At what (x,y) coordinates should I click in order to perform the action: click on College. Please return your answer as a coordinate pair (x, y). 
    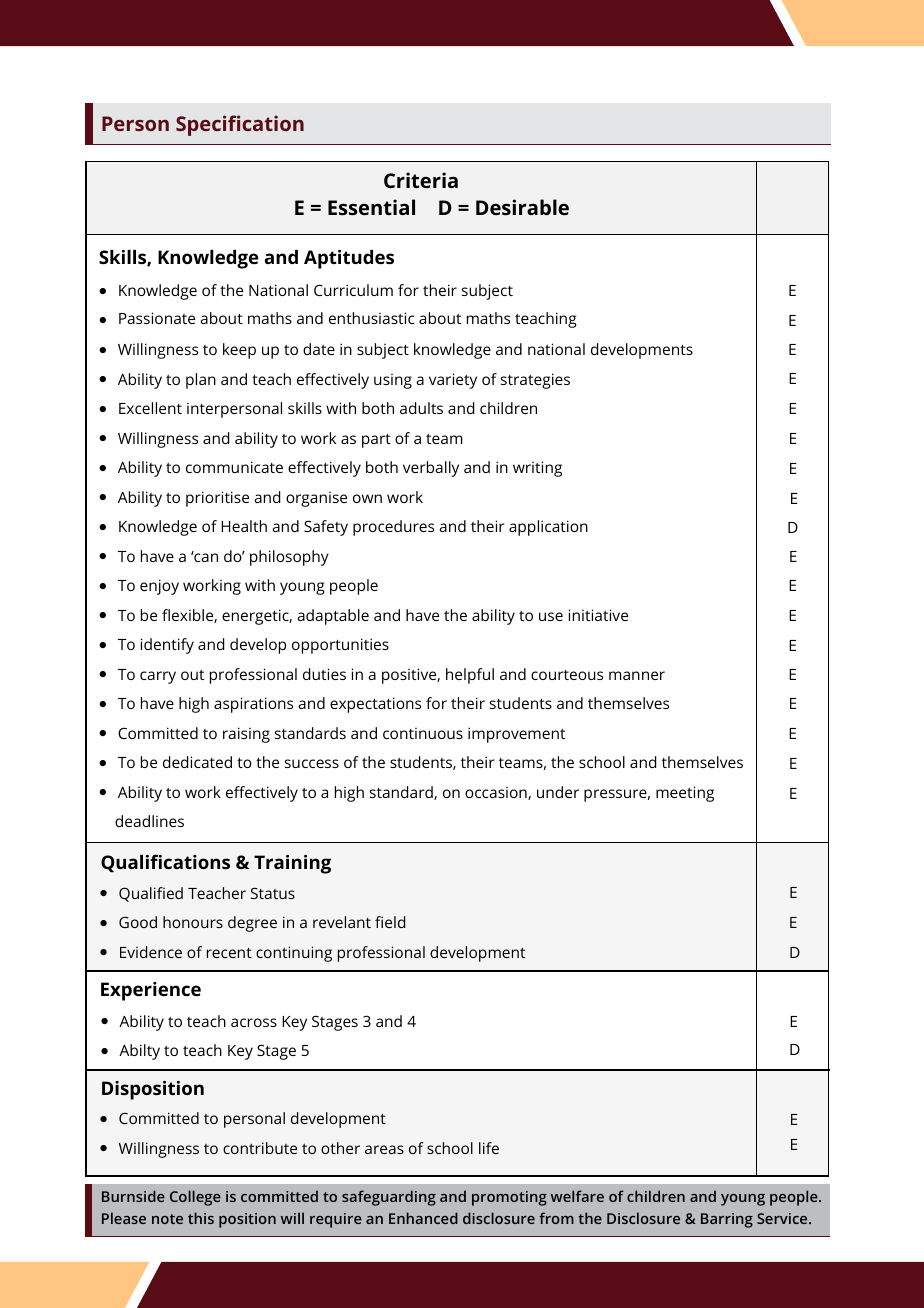
    Looking at the image, I should click on (195, 1198).
